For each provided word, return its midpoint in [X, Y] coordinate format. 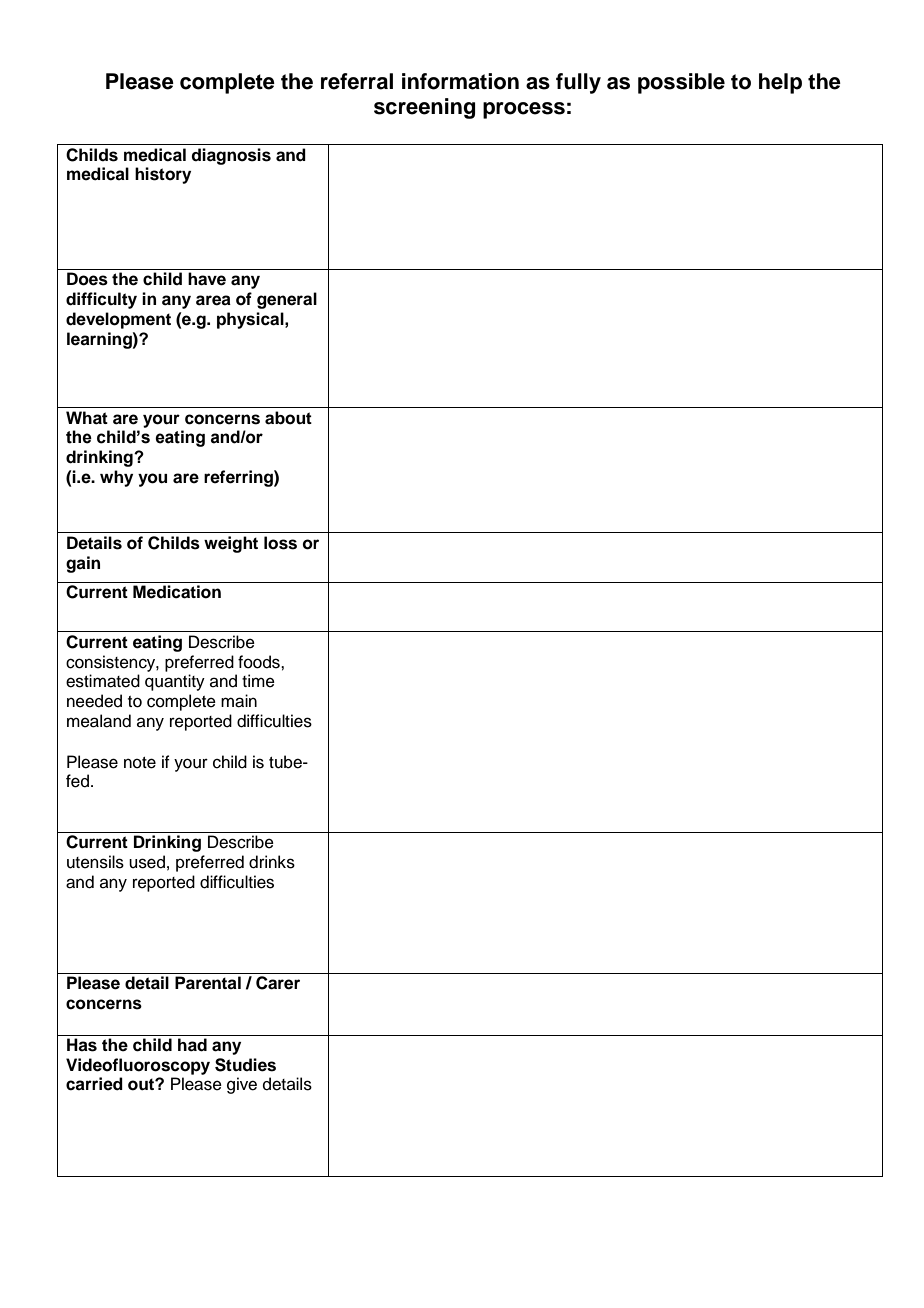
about [288, 418]
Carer [278, 983]
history [163, 175]
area [213, 300]
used [147, 862]
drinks [272, 862]
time [258, 681]
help [780, 83]
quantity [175, 682]
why [116, 478]
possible [681, 83]
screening [424, 108]
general [287, 300]
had [192, 1045]
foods [260, 662]
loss [280, 543]
